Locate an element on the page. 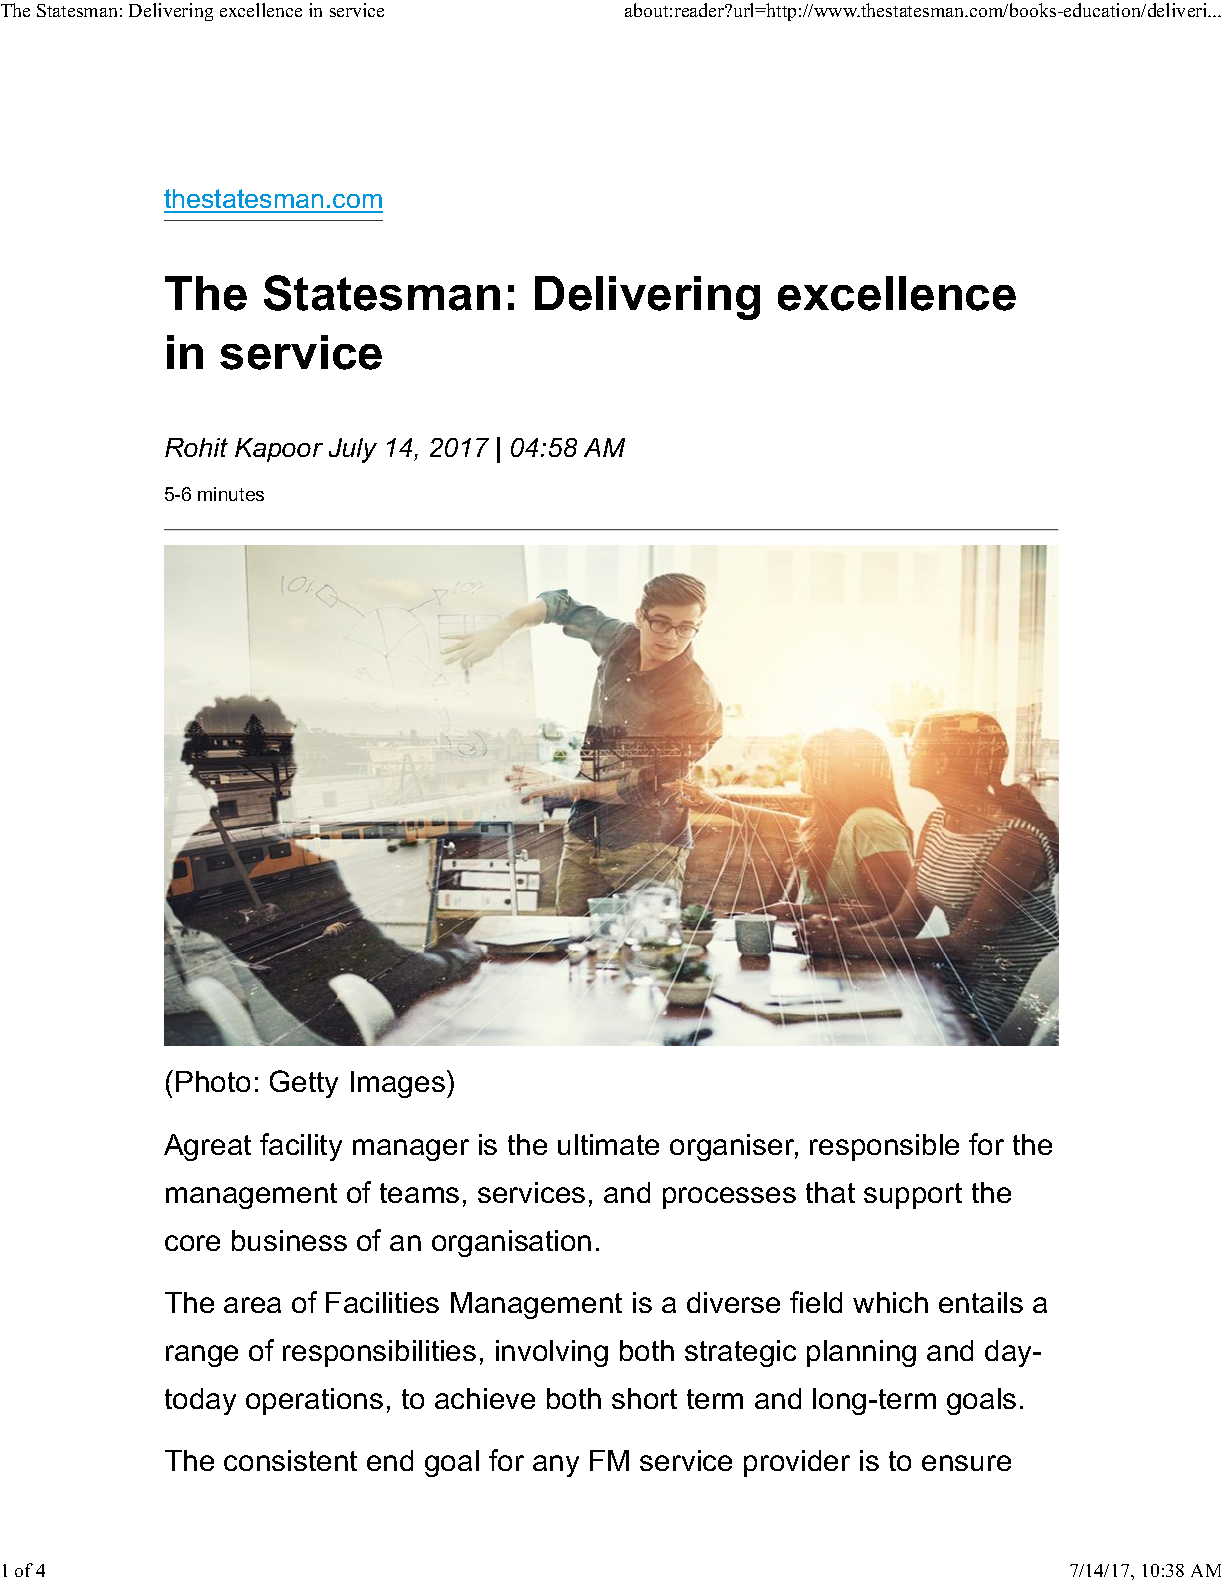  Kapoor is located at coordinates (279, 450).
